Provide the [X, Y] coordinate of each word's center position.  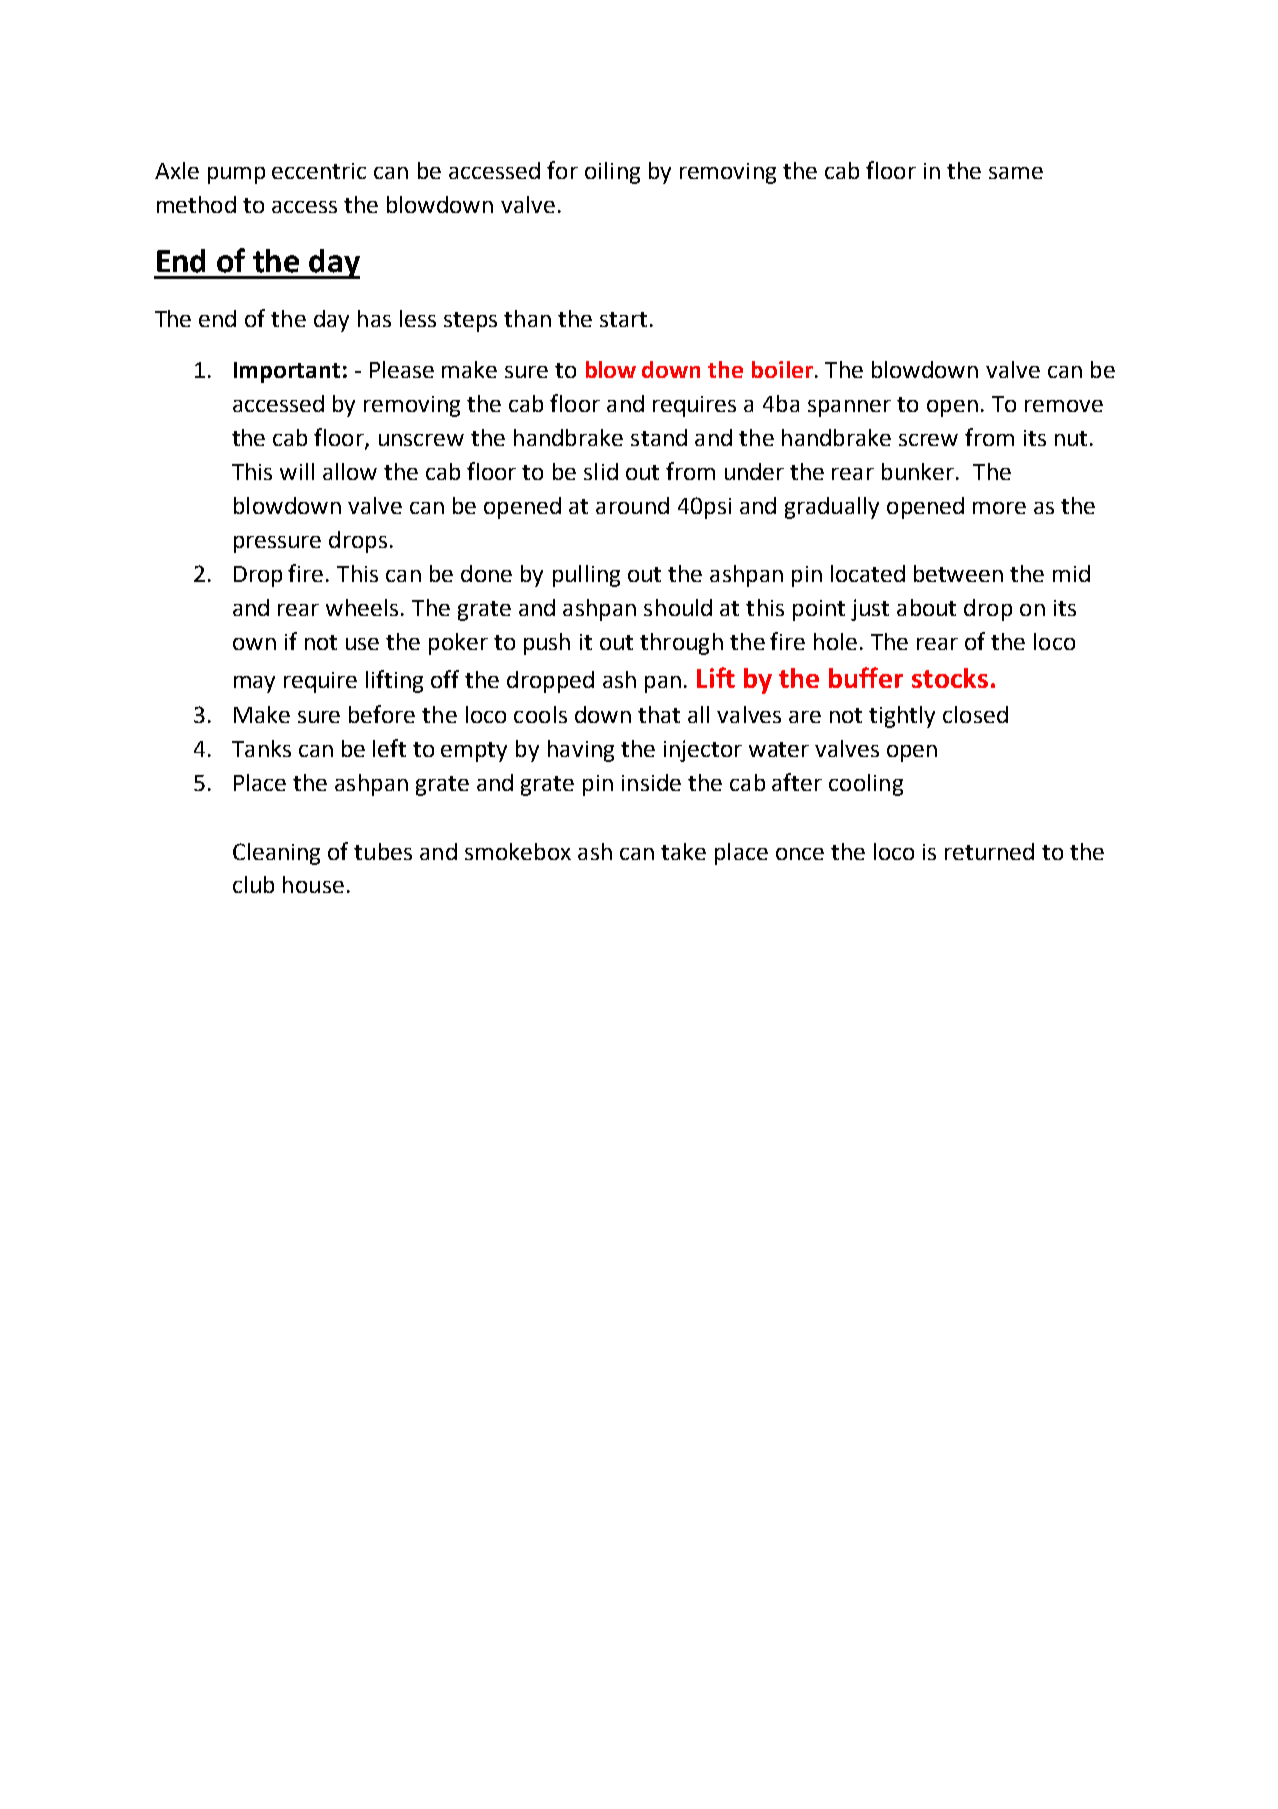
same [1016, 173]
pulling [586, 576]
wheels [362, 607]
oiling [612, 173]
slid [601, 471]
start [623, 319]
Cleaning [276, 854]
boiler [782, 369]
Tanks [261, 748]
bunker [919, 471]
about [926, 607]
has [374, 318]
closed [975, 714]
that [659, 714]
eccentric [319, 171]
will [297, 471]
